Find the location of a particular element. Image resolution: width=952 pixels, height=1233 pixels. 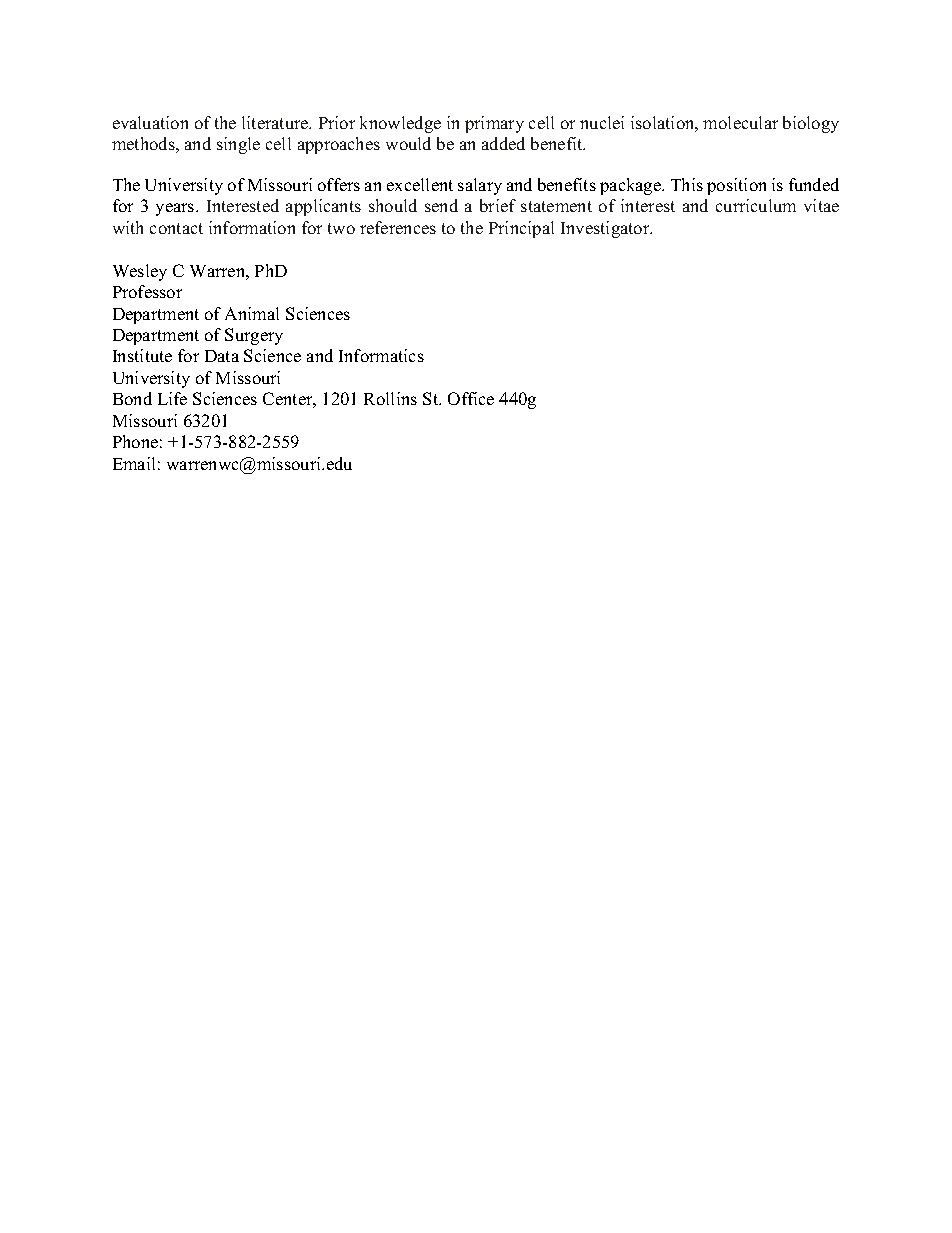

Life is located at coordinates (172, 398).
